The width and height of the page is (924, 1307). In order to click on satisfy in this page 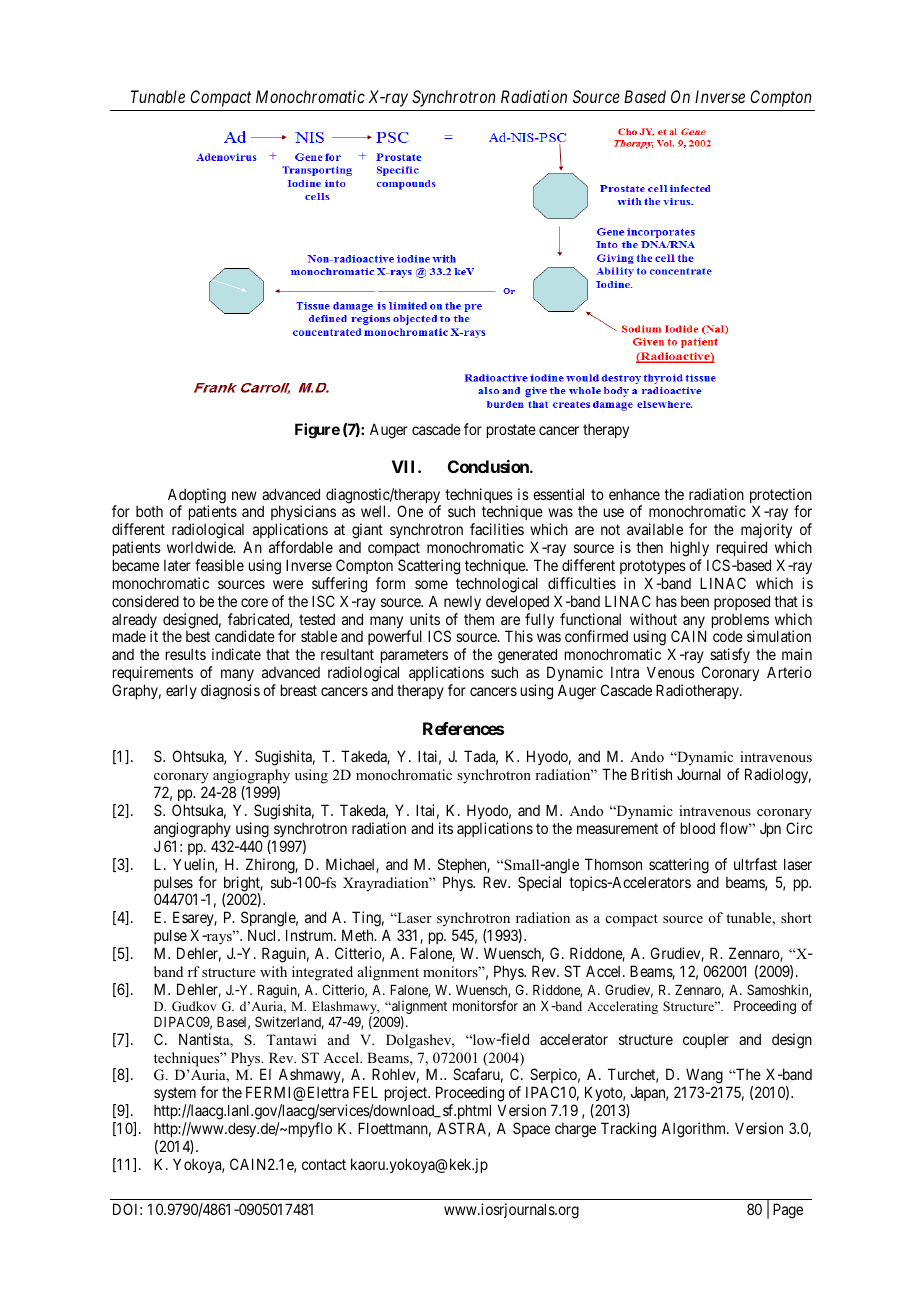, I will do `click(730, 655)`.
